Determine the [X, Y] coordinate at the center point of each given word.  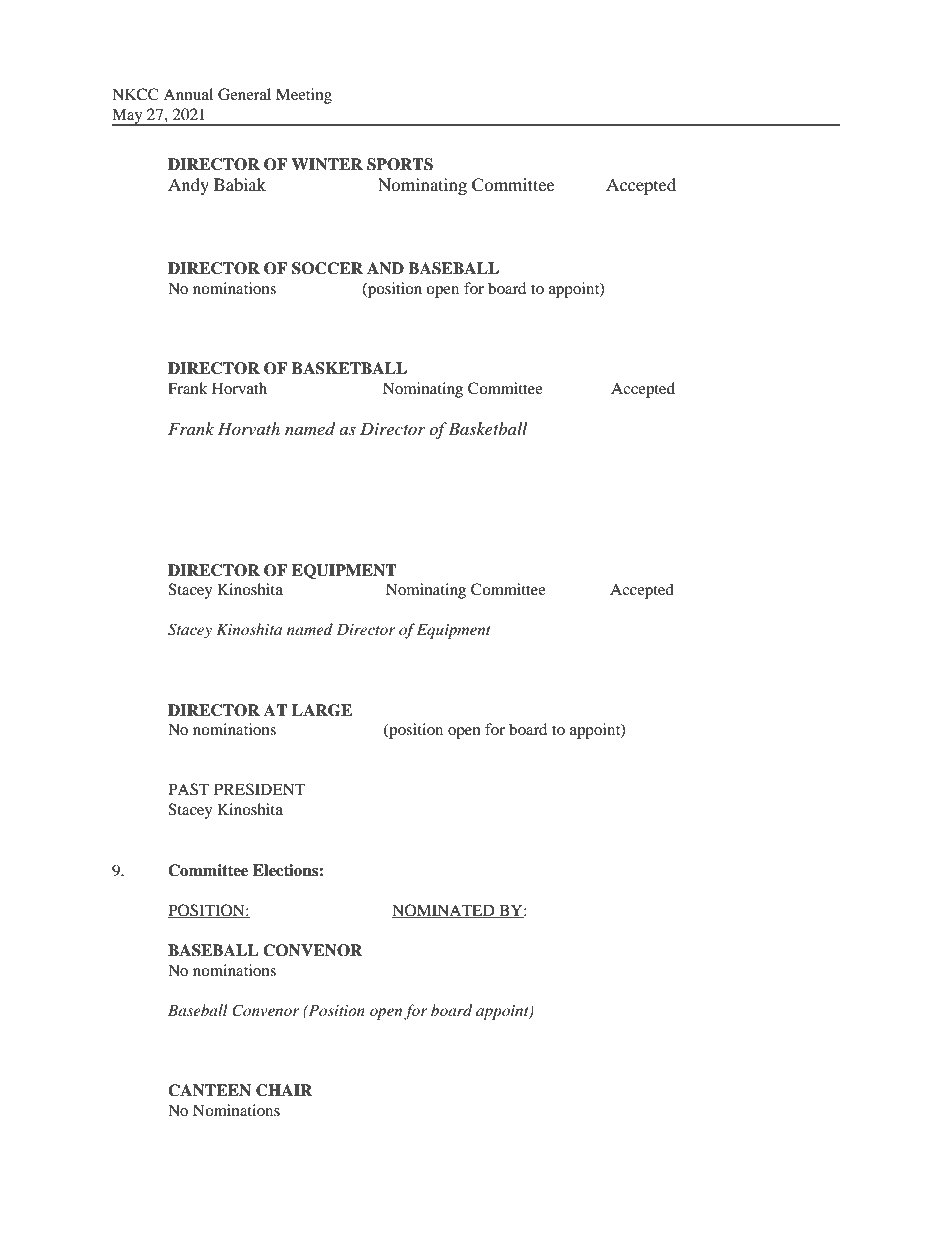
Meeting [304, 96]
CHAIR [284, 1090]
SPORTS [400, 164]
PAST [188, 789]
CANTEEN [209, 1090]
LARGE [322, 710]
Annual [188, 94]
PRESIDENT [259, 789]
